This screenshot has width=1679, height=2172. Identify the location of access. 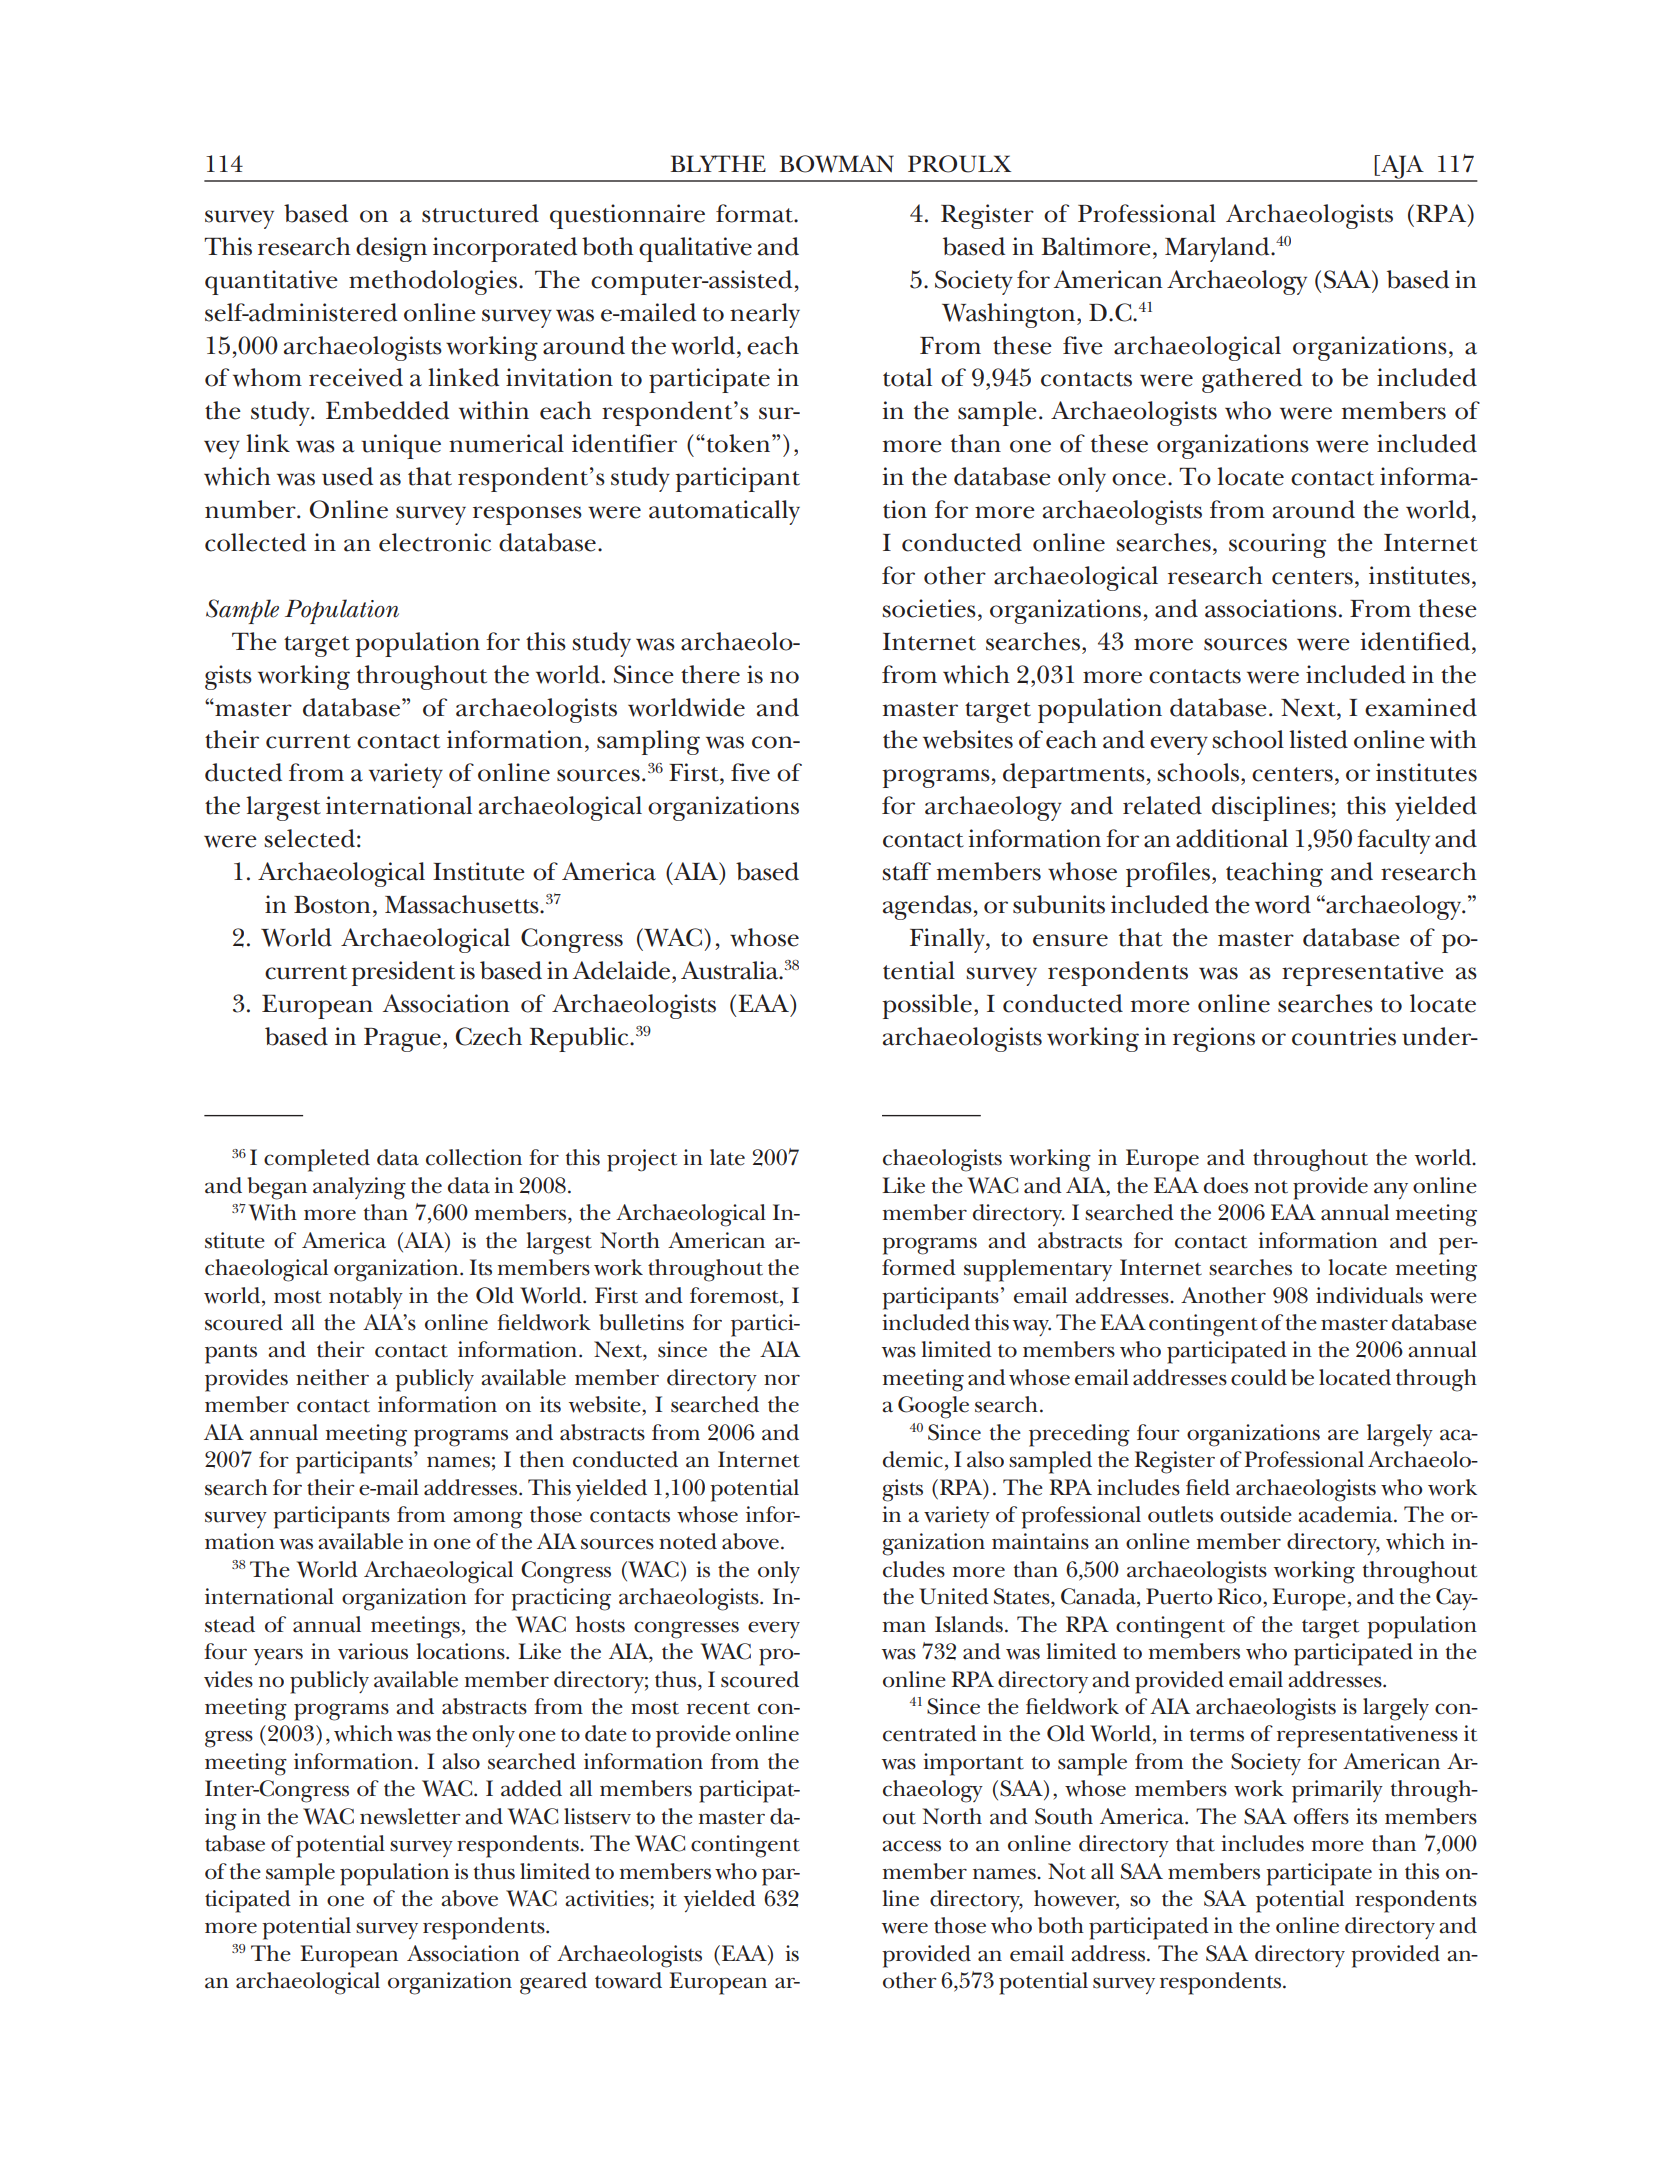
(911, 1846).
